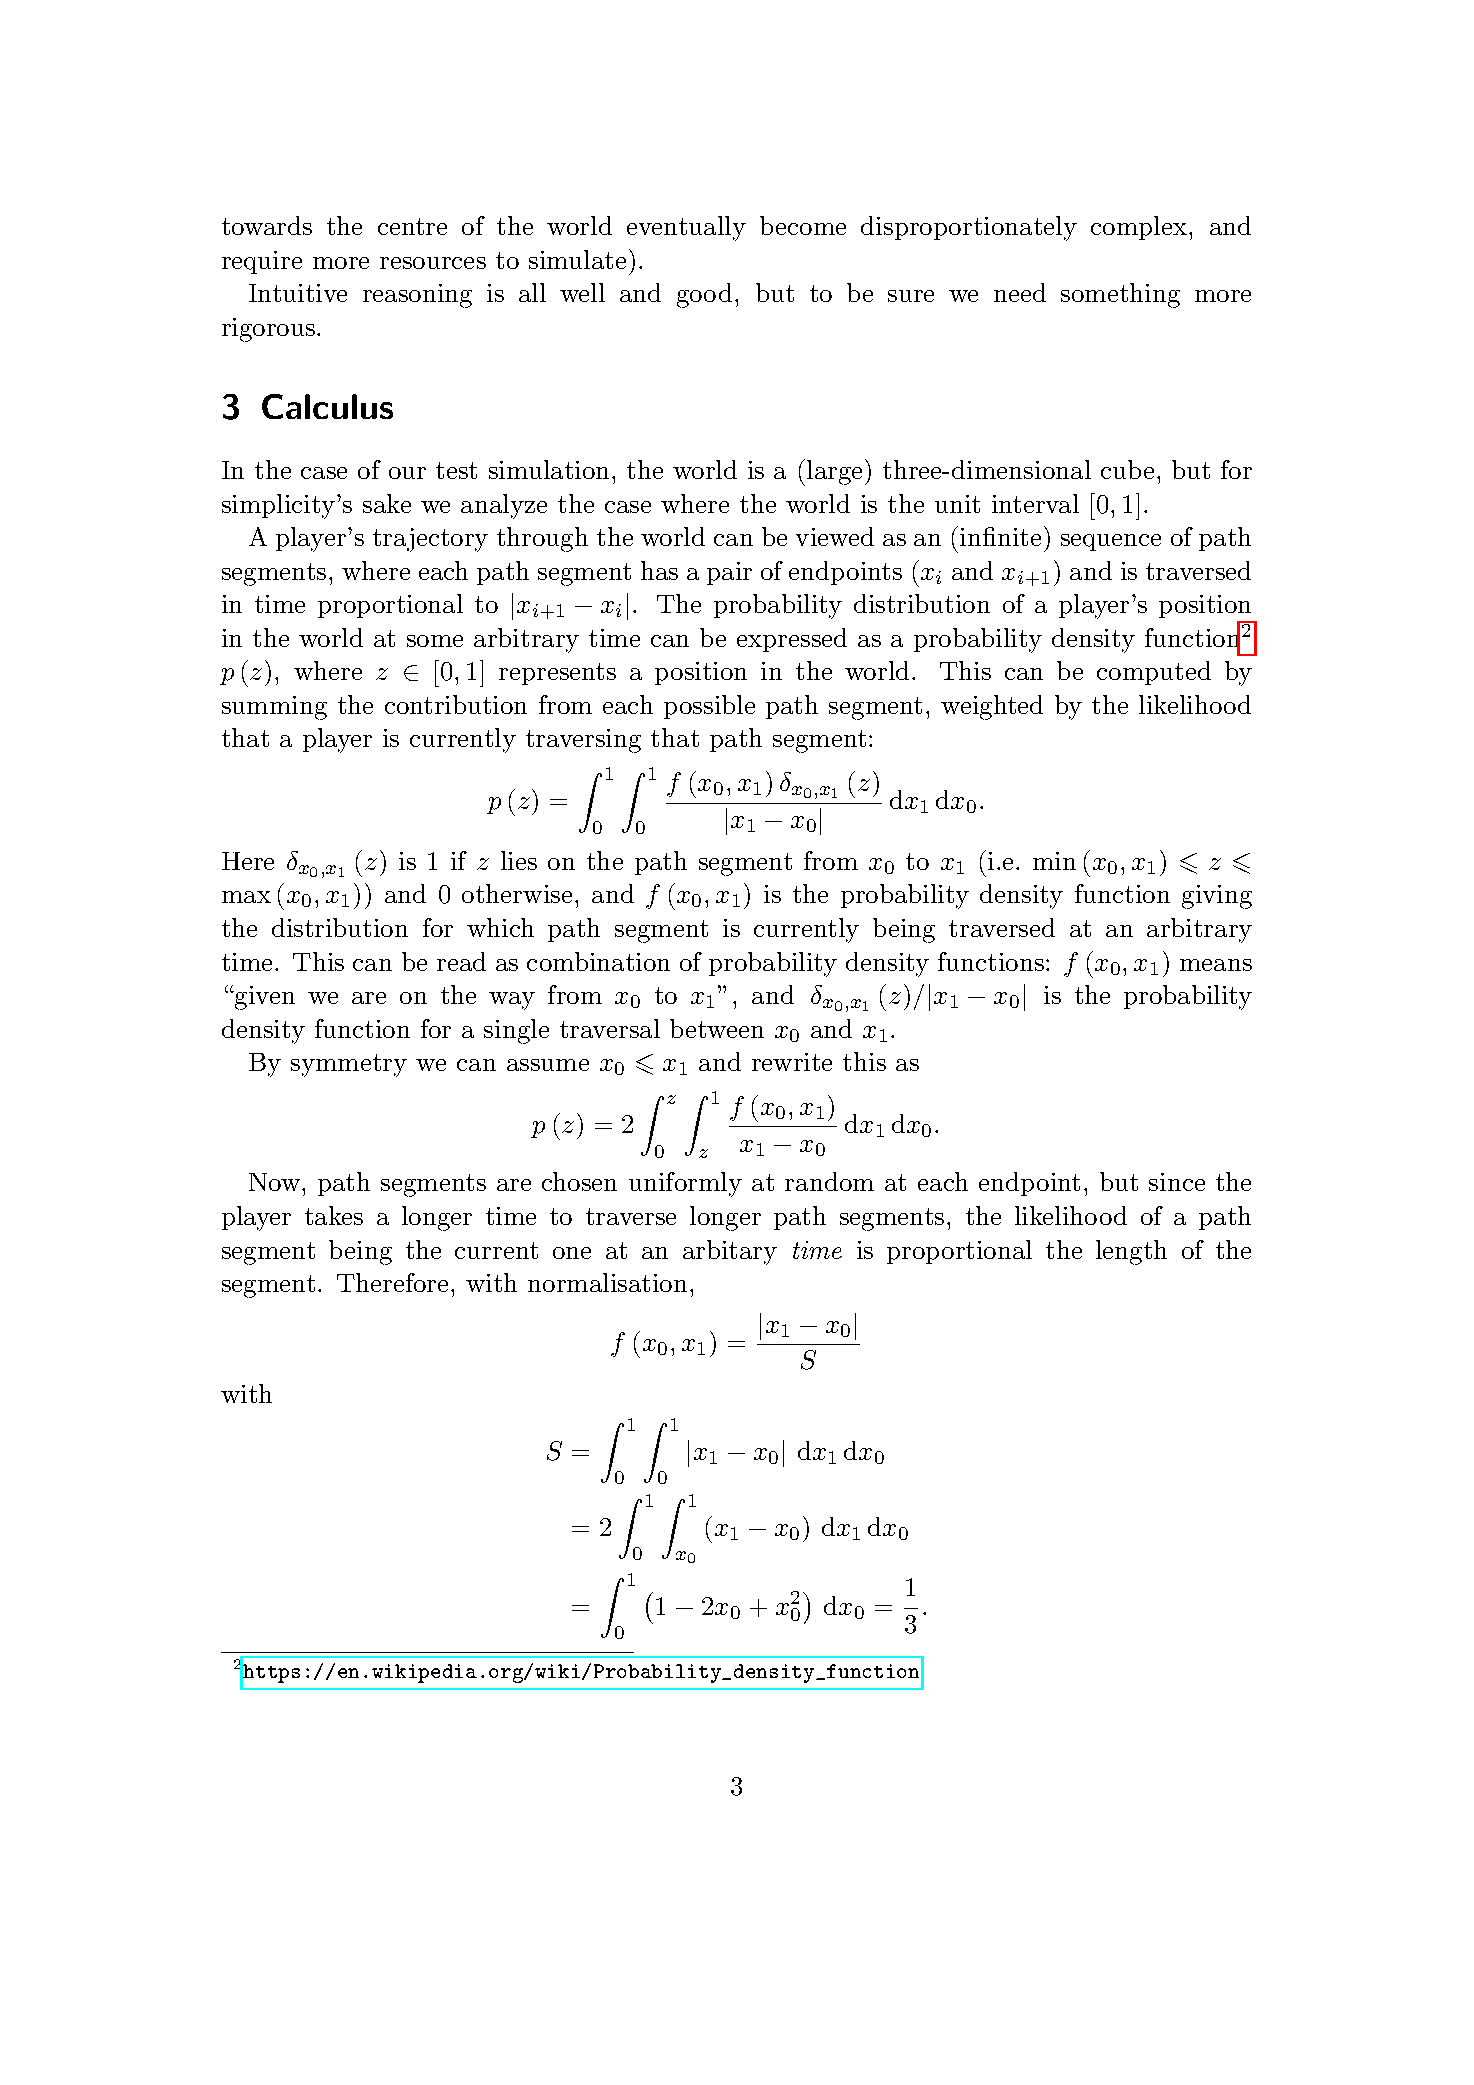 This page has width=1474, height=2085. Describe the element at coordinates (1139, 228) in the page. I see `complex` at that location.
